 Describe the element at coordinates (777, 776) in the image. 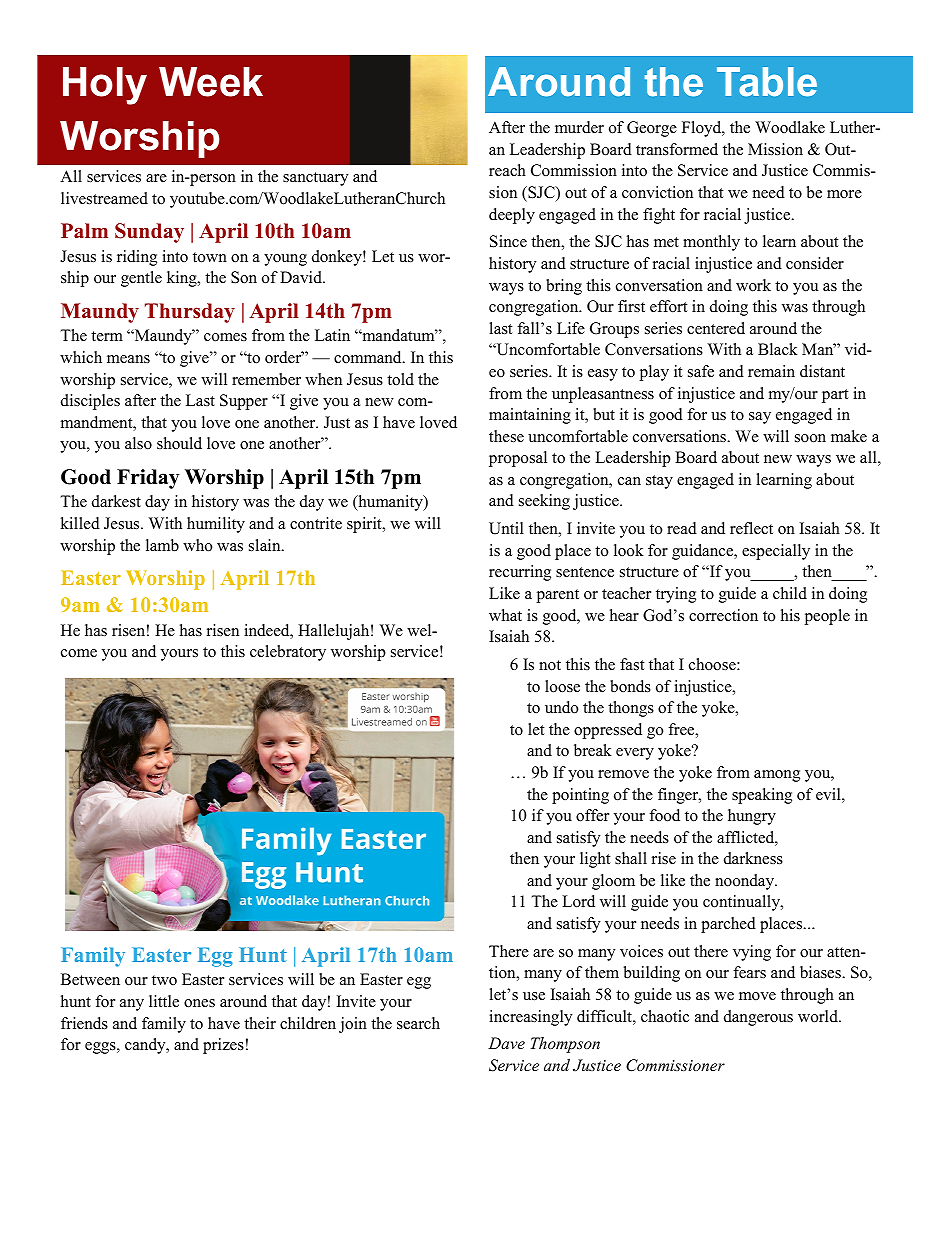

I see `among` at that location.
